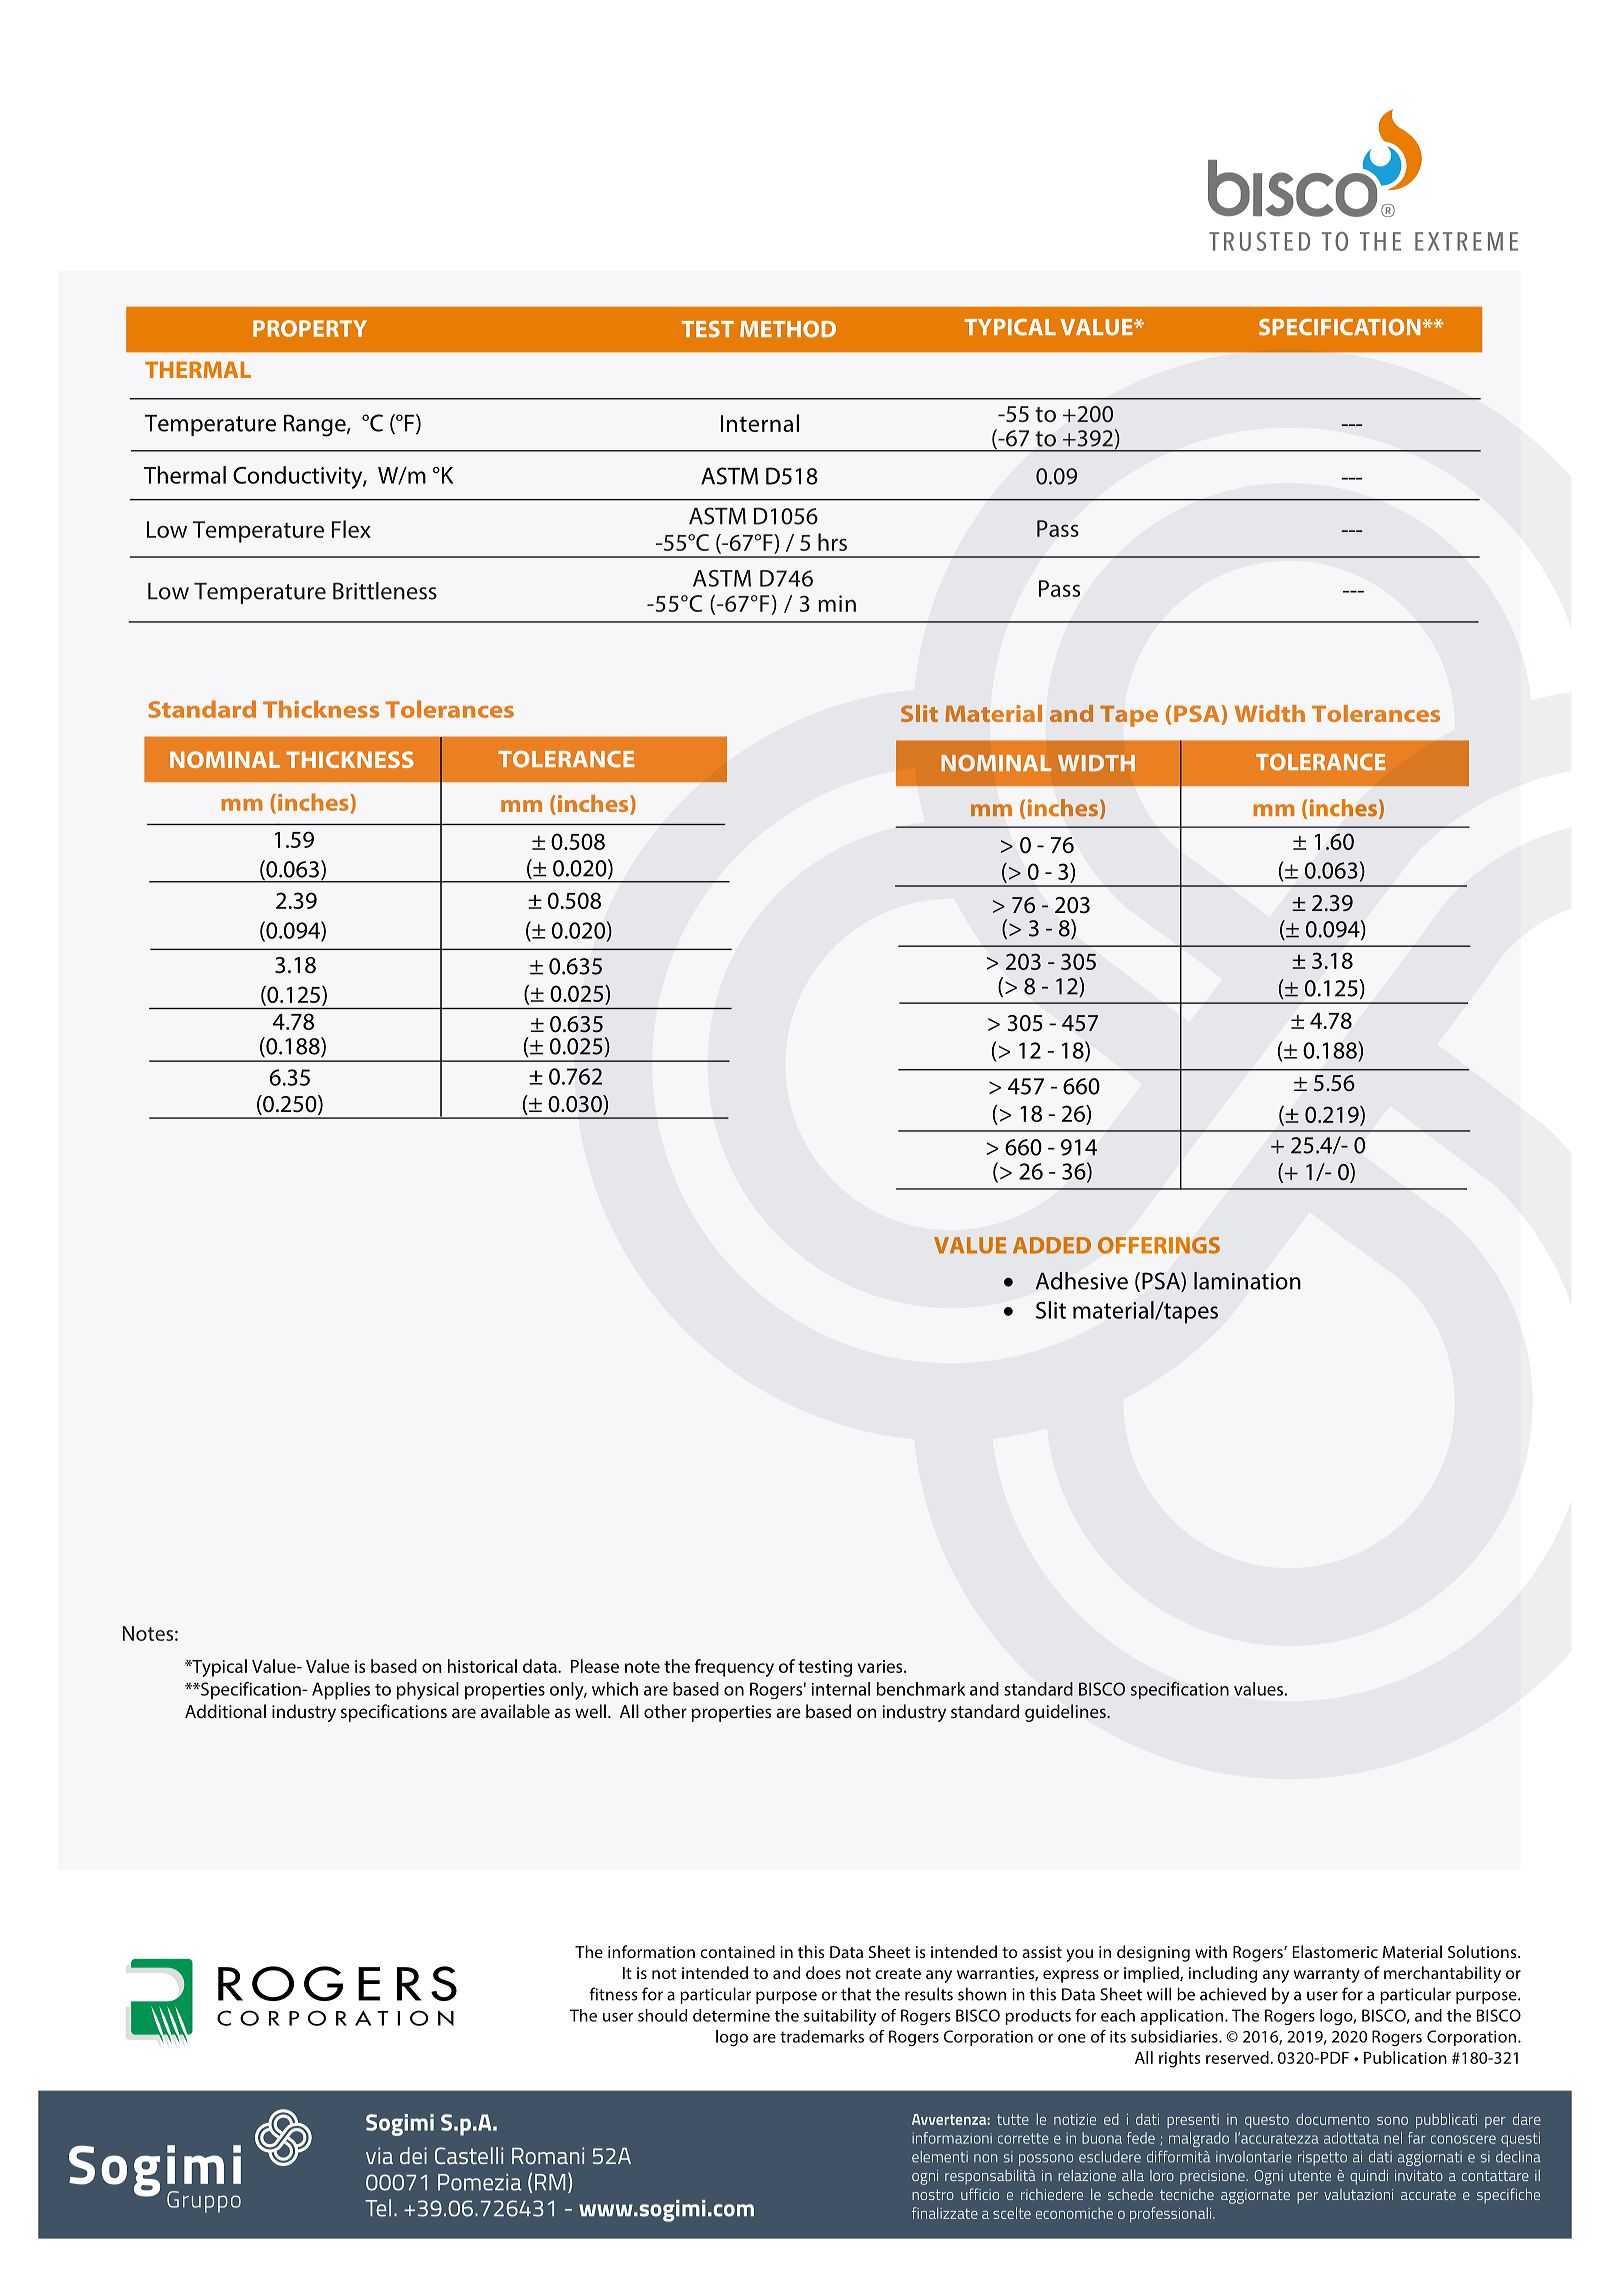 The image size is (1610, 2277). What do you see at coordinates (1082, 1281) in the screenshot?
I see `Adhesive` at bounding box center [1082, 1281].
